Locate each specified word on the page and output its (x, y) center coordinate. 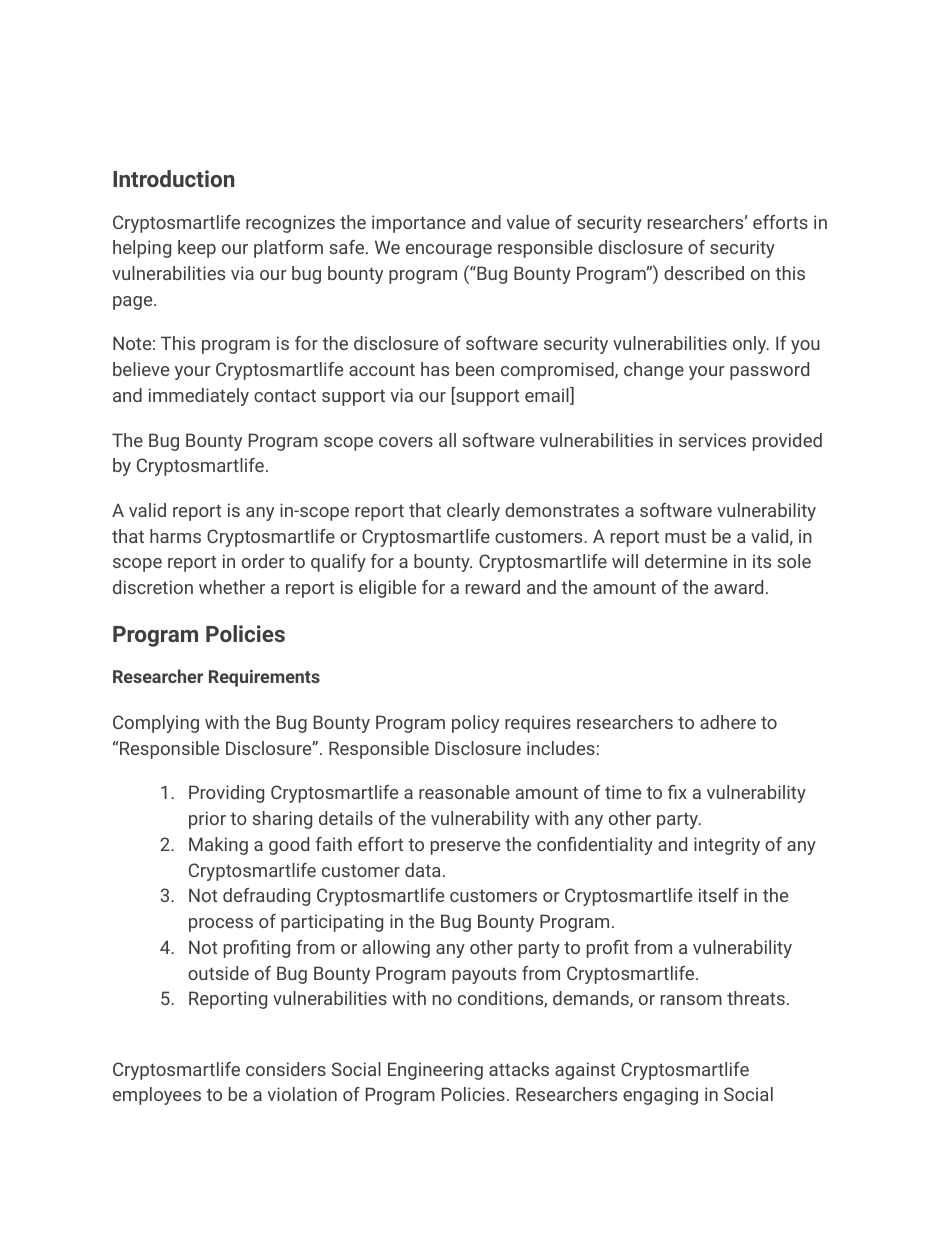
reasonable (464, 792)
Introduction (173, 178)
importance (419, 224)
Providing (226, 794)
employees (157, 1096)
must (685, 536)
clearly (473, 512)
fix (677, 792)
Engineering (435, 1071)
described (704, 273)
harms (175, 536)
